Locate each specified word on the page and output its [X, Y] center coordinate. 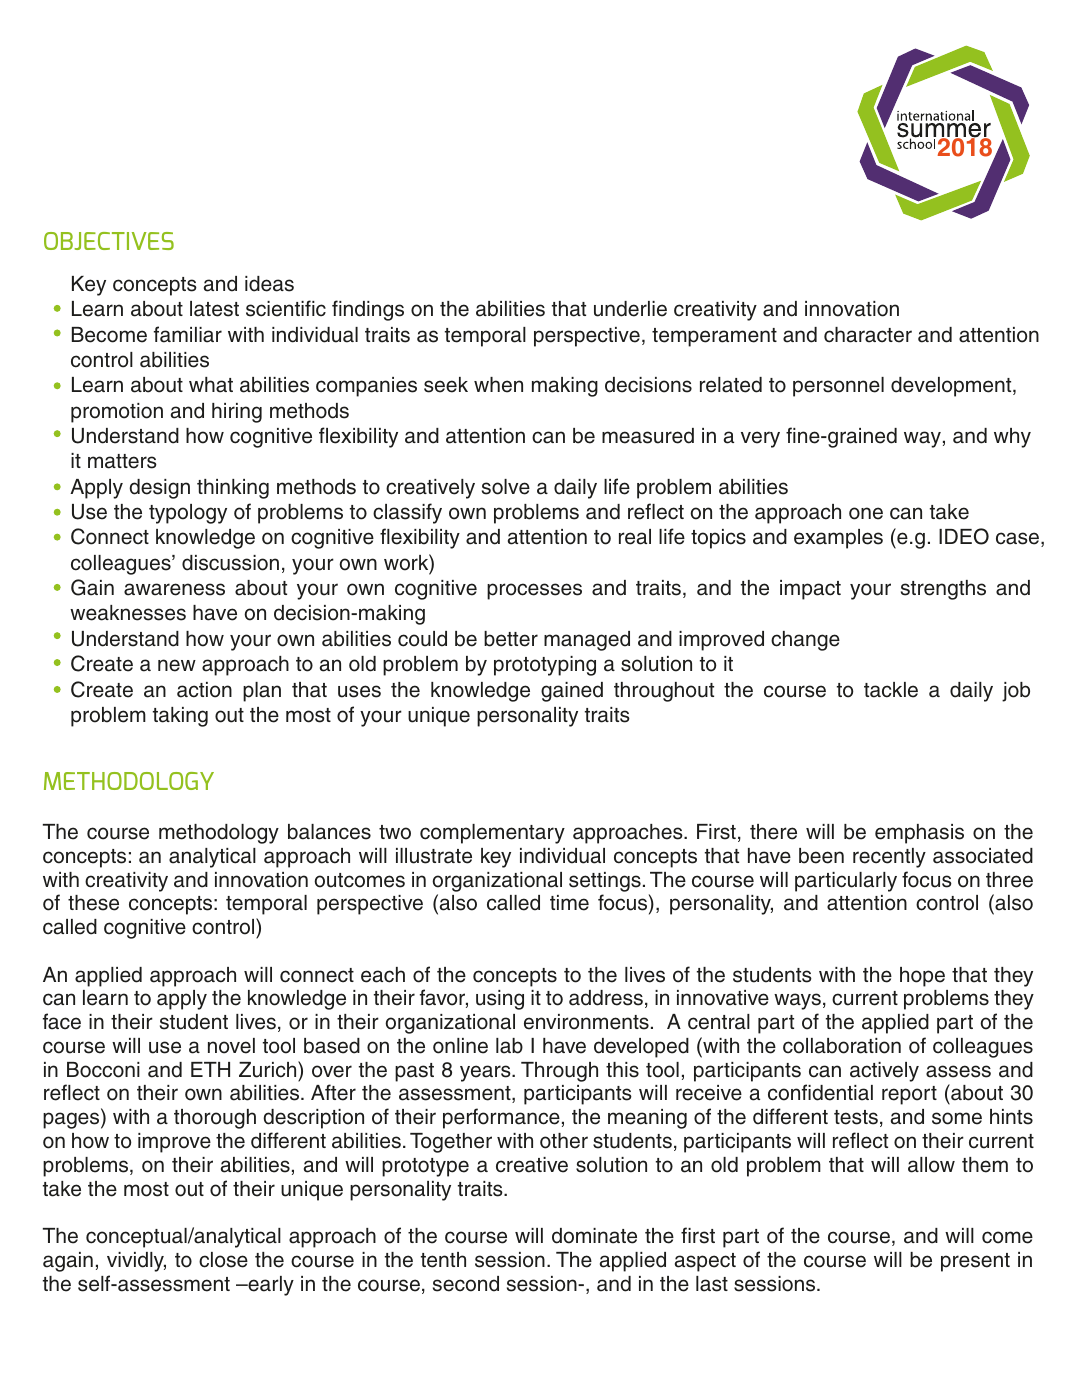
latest [214, 309]
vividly [136, 1262]
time [569, 903]
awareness [174, 589]
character [868, 335]
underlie [630, 309]
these [93, 903]
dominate [594, 1236]
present [975, 1262]
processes [534, 591]
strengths [943, 590]
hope [922, 977]
